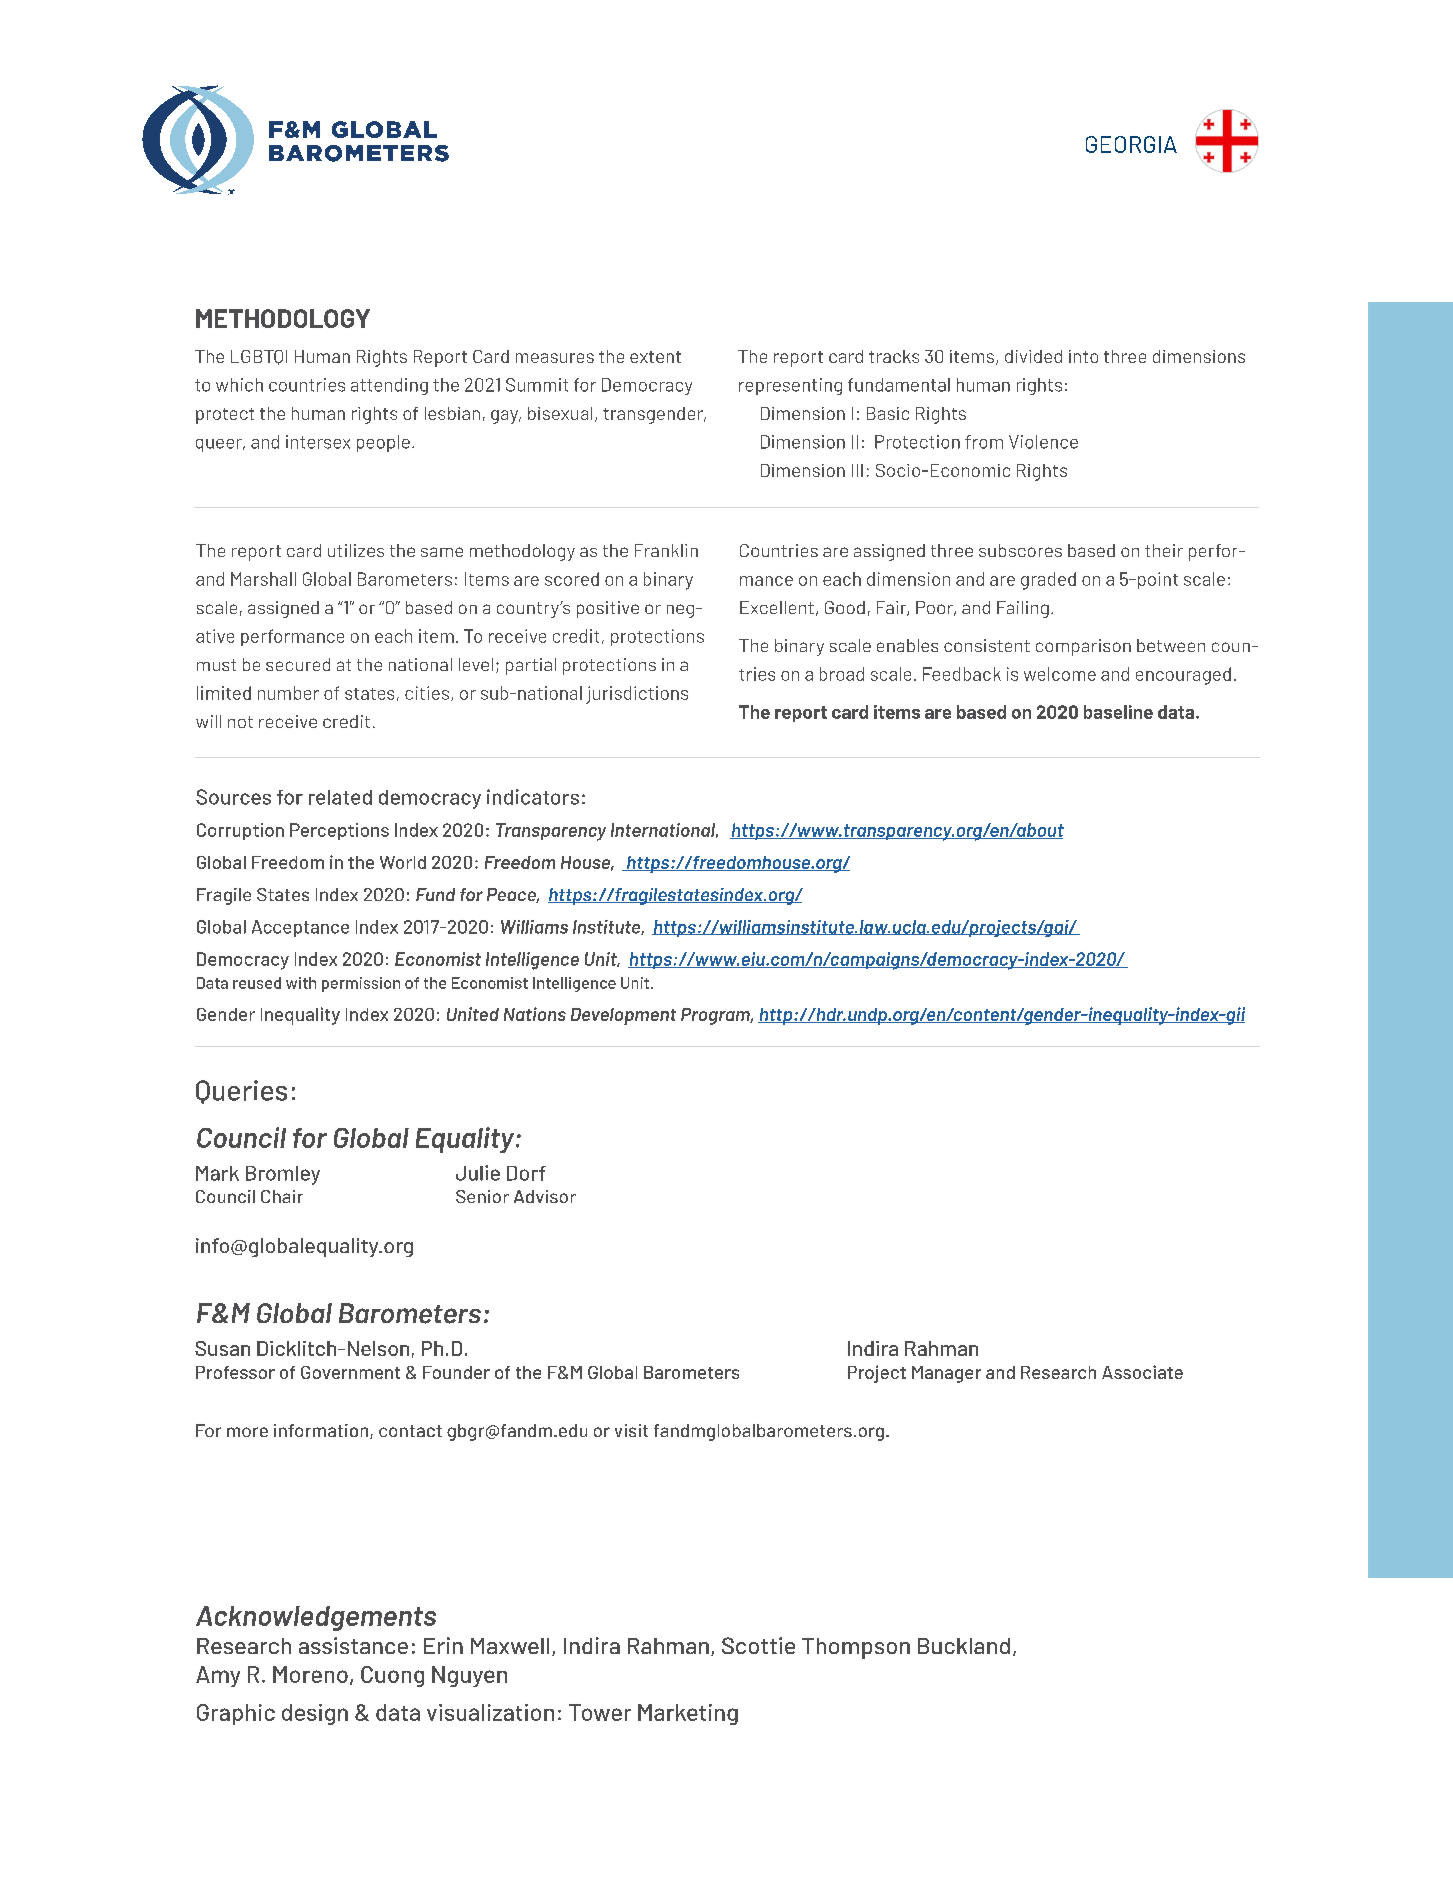 This document has height=1880, width=1453. Describe the element at coordinates (1131, 144) in the document. I see `GEORGIA` at that location.
